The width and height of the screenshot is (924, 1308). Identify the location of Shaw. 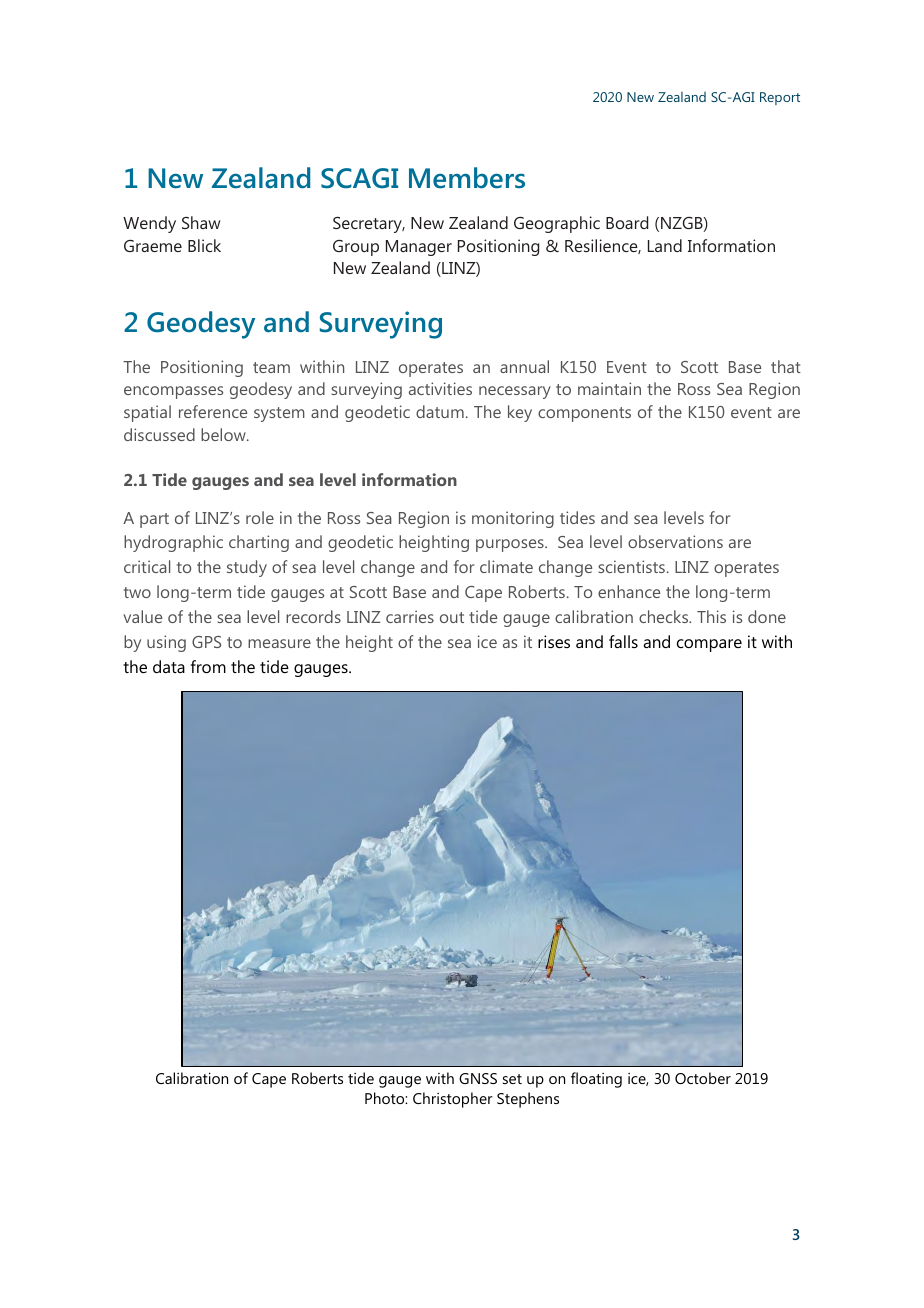
(201, 222).
